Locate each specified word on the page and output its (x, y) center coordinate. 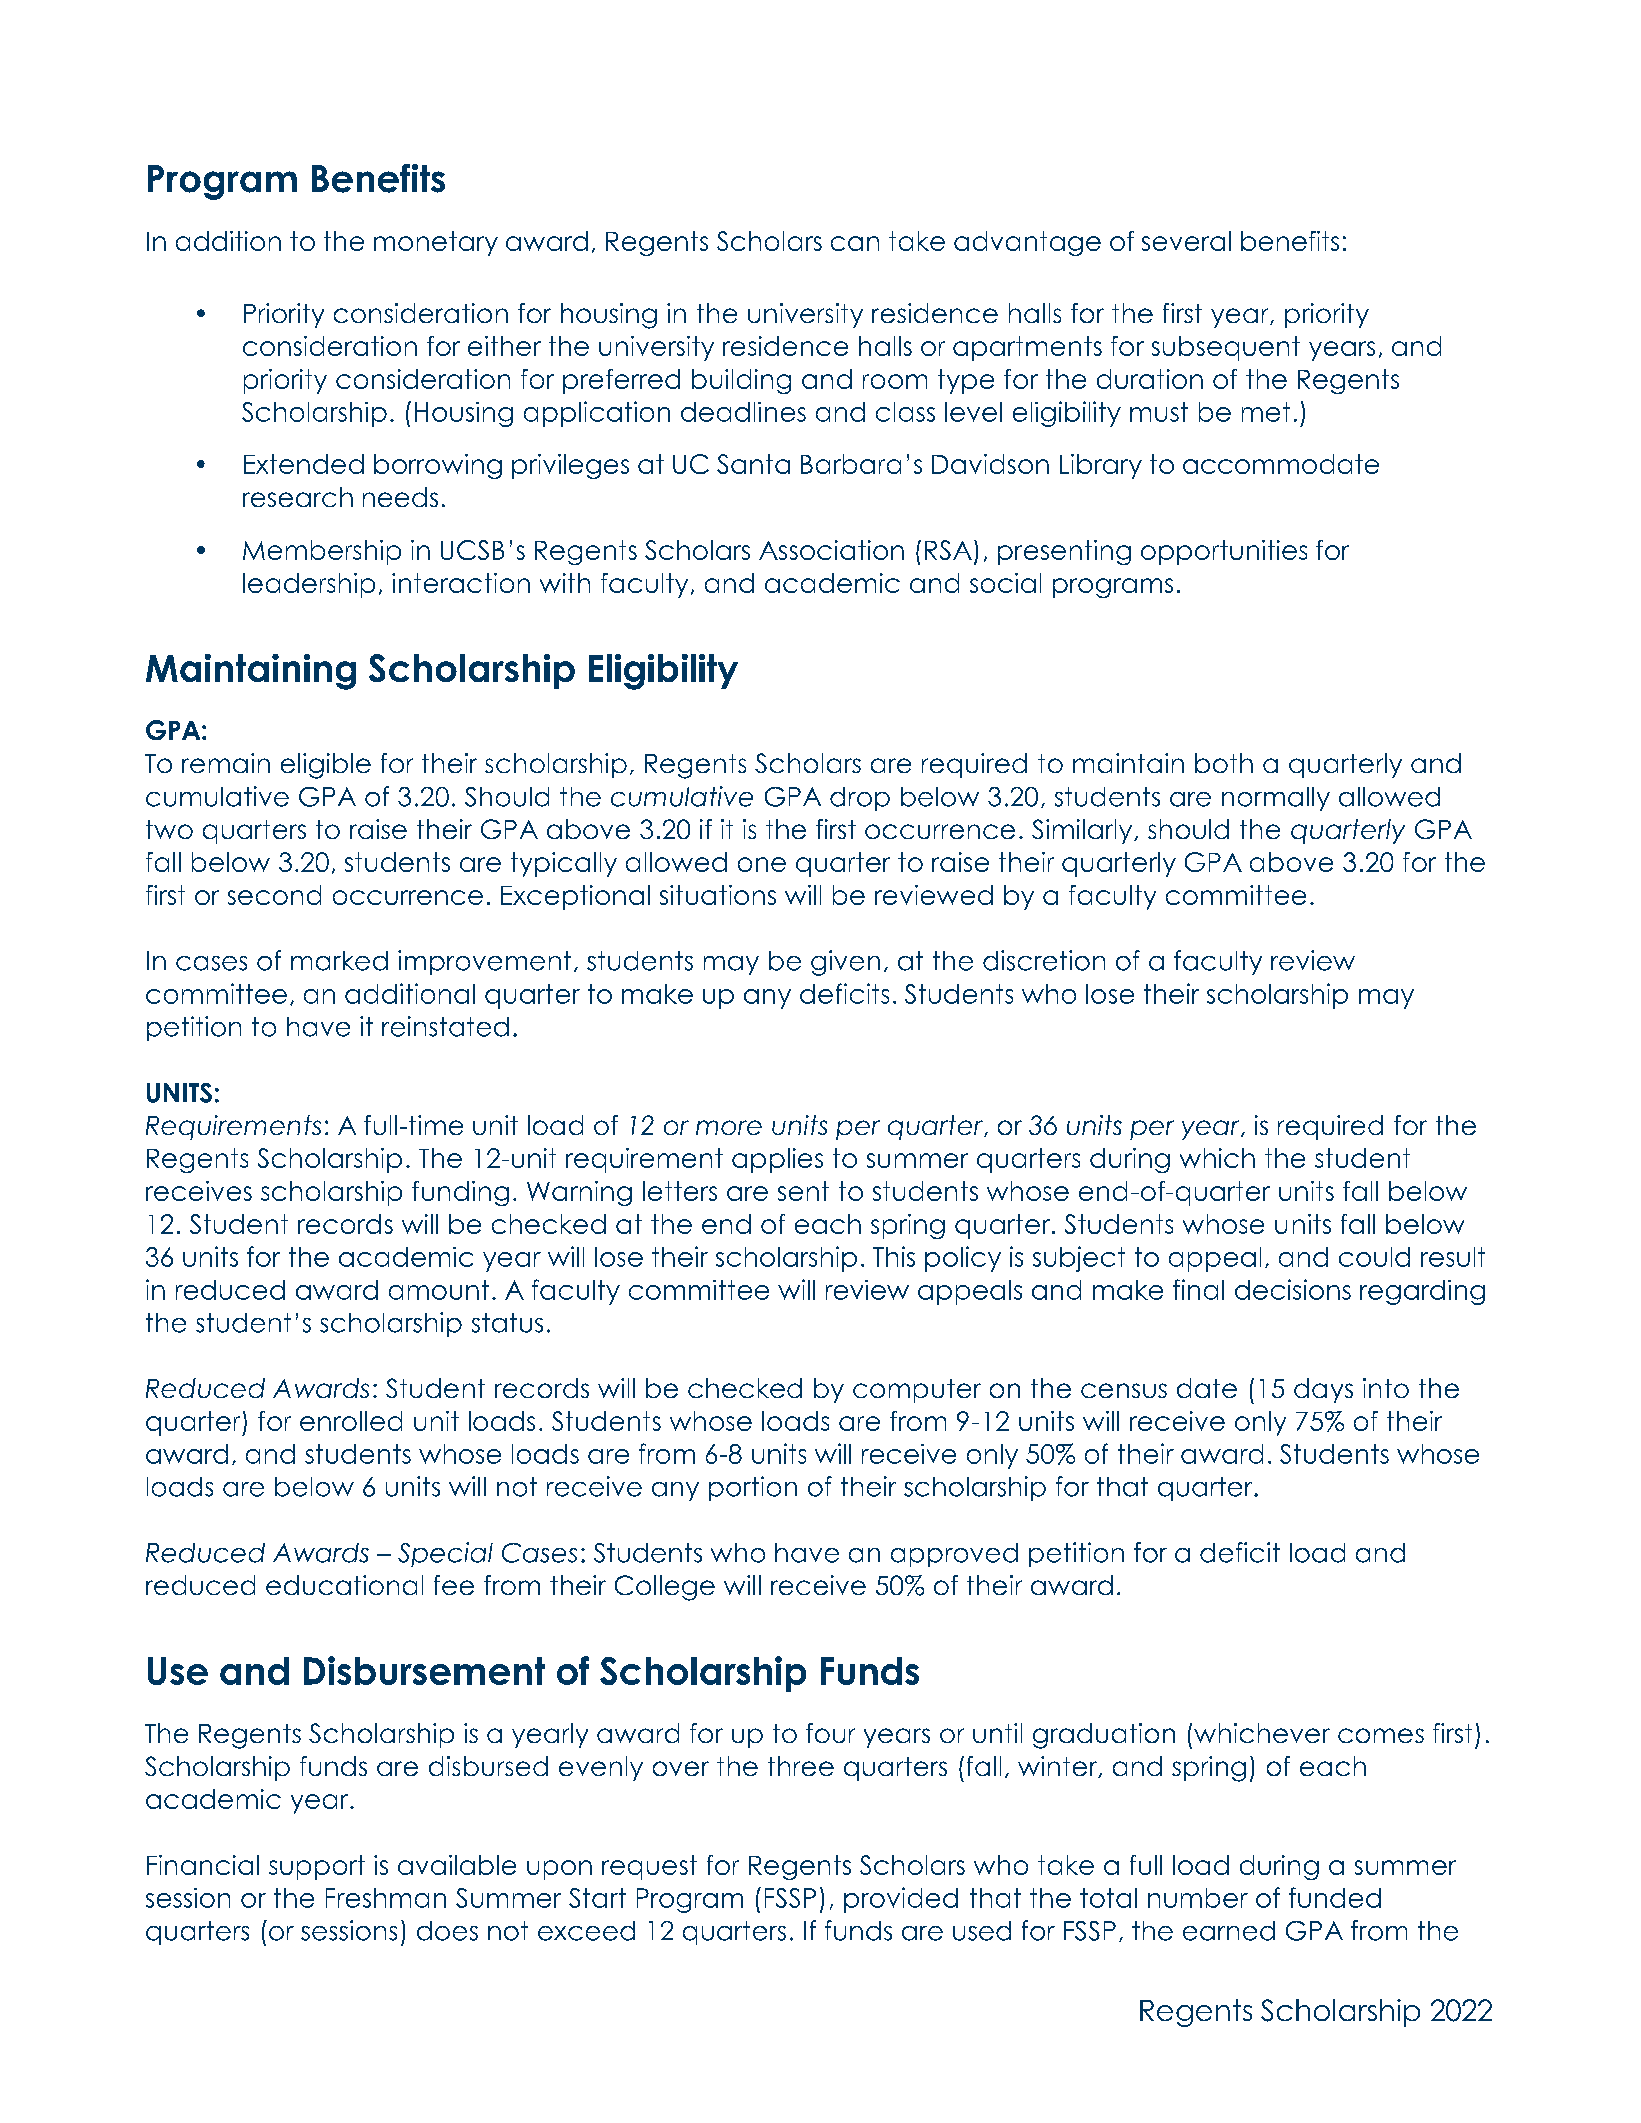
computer (917, 1391)
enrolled (351, 1421)
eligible (326, 766)
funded (1335, 1897)
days (1323, 1390)
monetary (436, 243)
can (855, 243)
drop (860, 799)
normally (1276, 799)
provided (901, 1900)
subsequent (1226, 348)
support (317, 1867)
